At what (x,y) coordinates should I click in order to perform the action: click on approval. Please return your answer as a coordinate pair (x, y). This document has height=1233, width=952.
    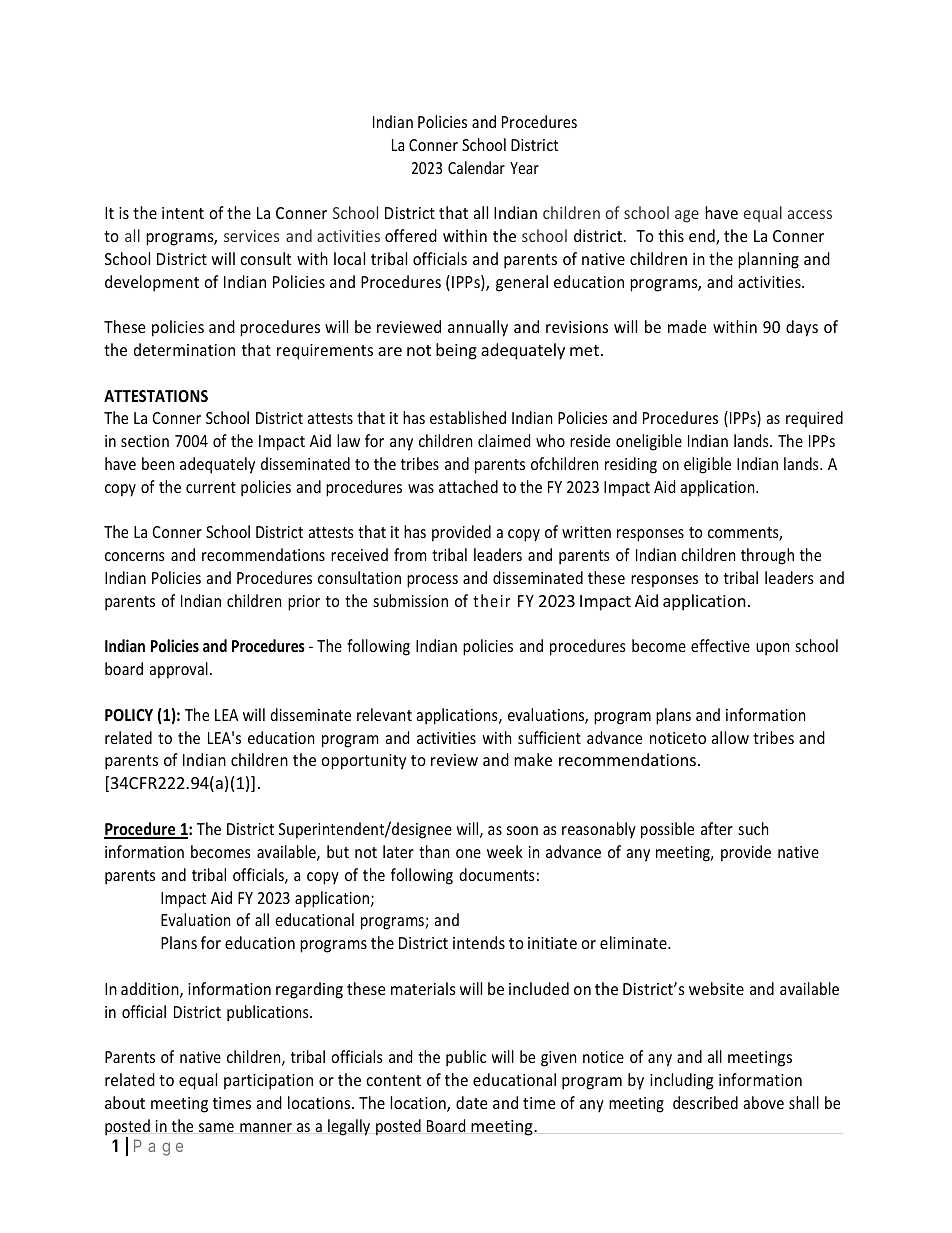
    Looking at the image, I should click on (178, 670).
